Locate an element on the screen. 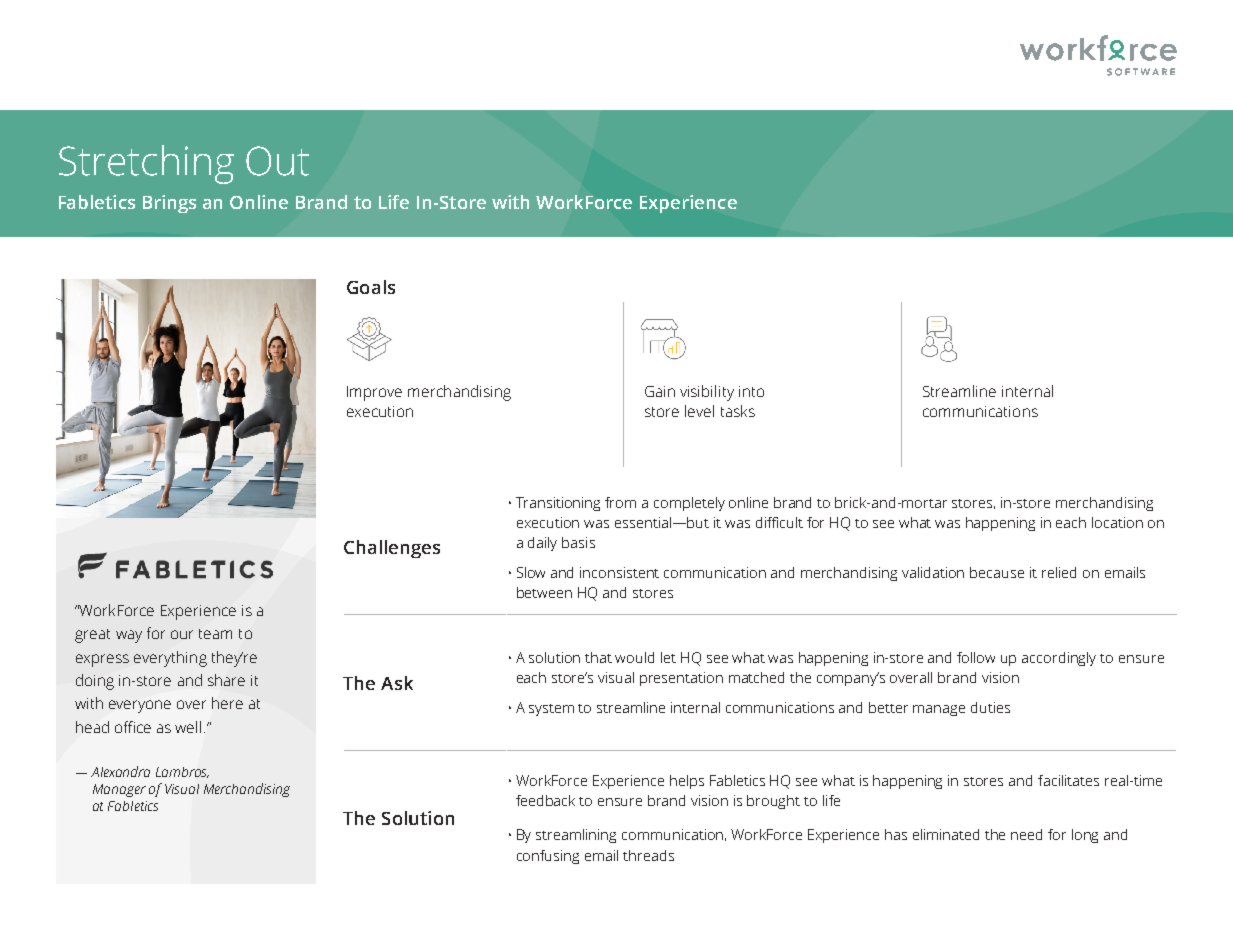  Brings is located at coordinates (169, 204).
